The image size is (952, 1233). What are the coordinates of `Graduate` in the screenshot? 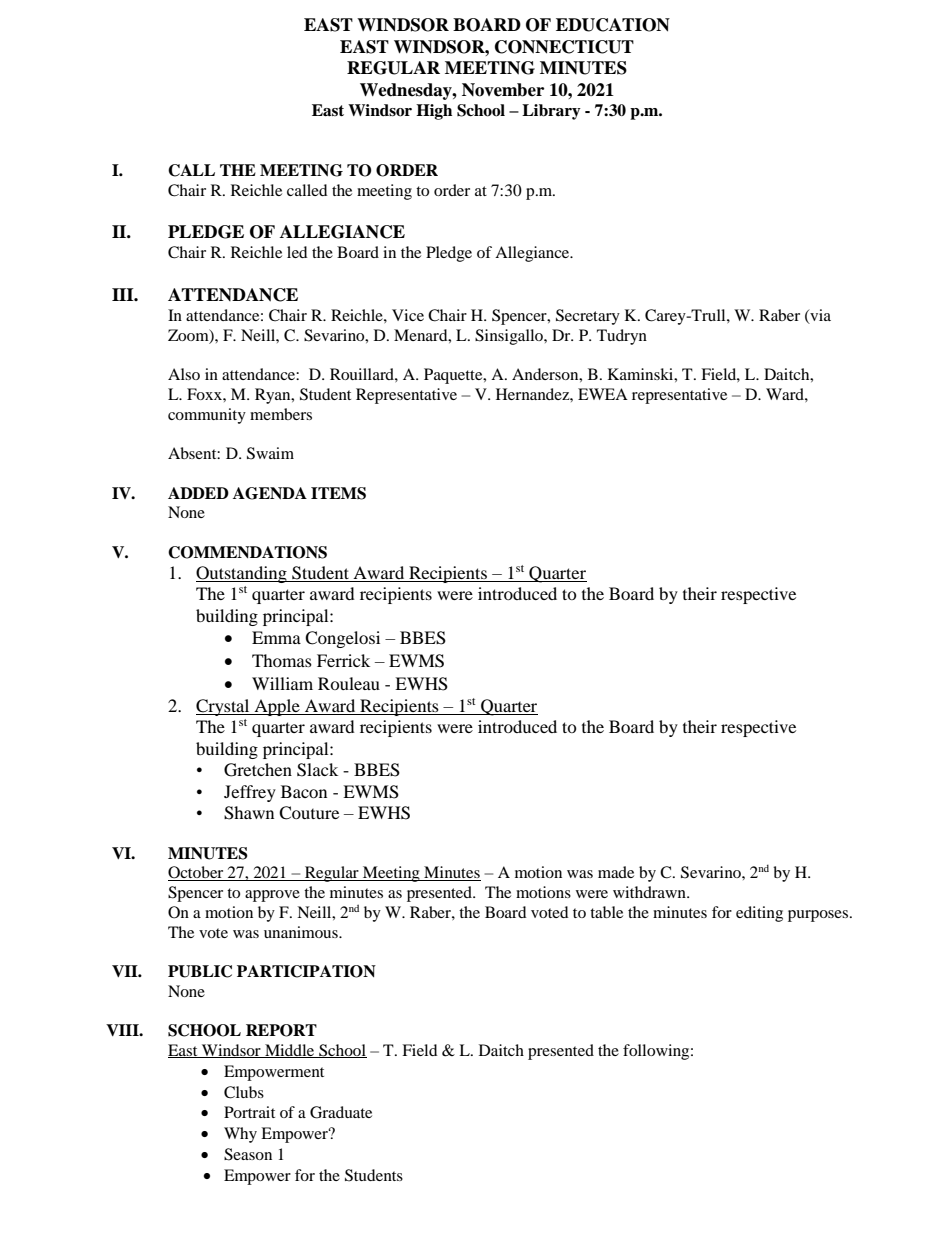 It's located at (341, 1112).
